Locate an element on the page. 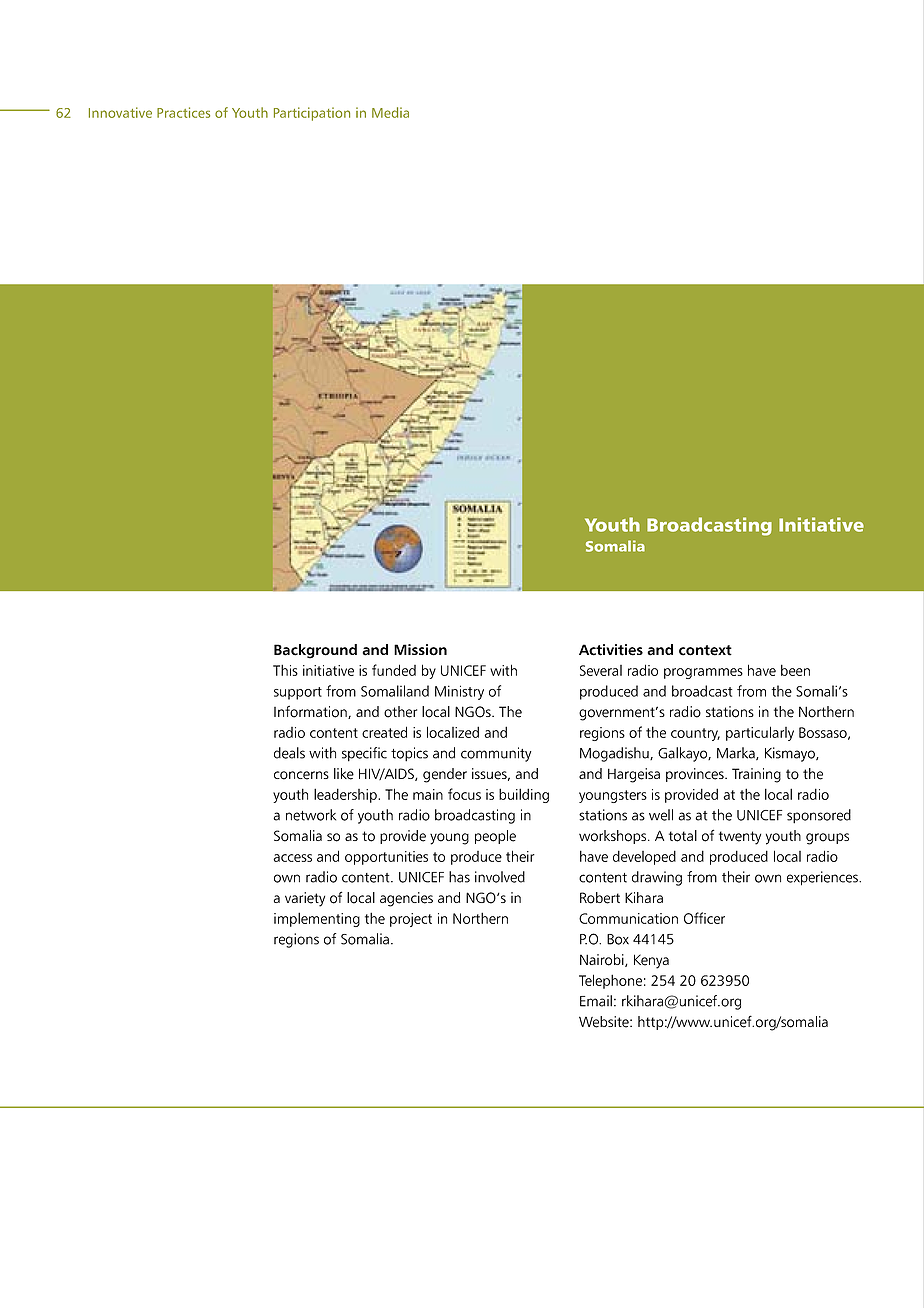 The height and width of the page is (1308, 924). project is located at coordinates (411, 920).
